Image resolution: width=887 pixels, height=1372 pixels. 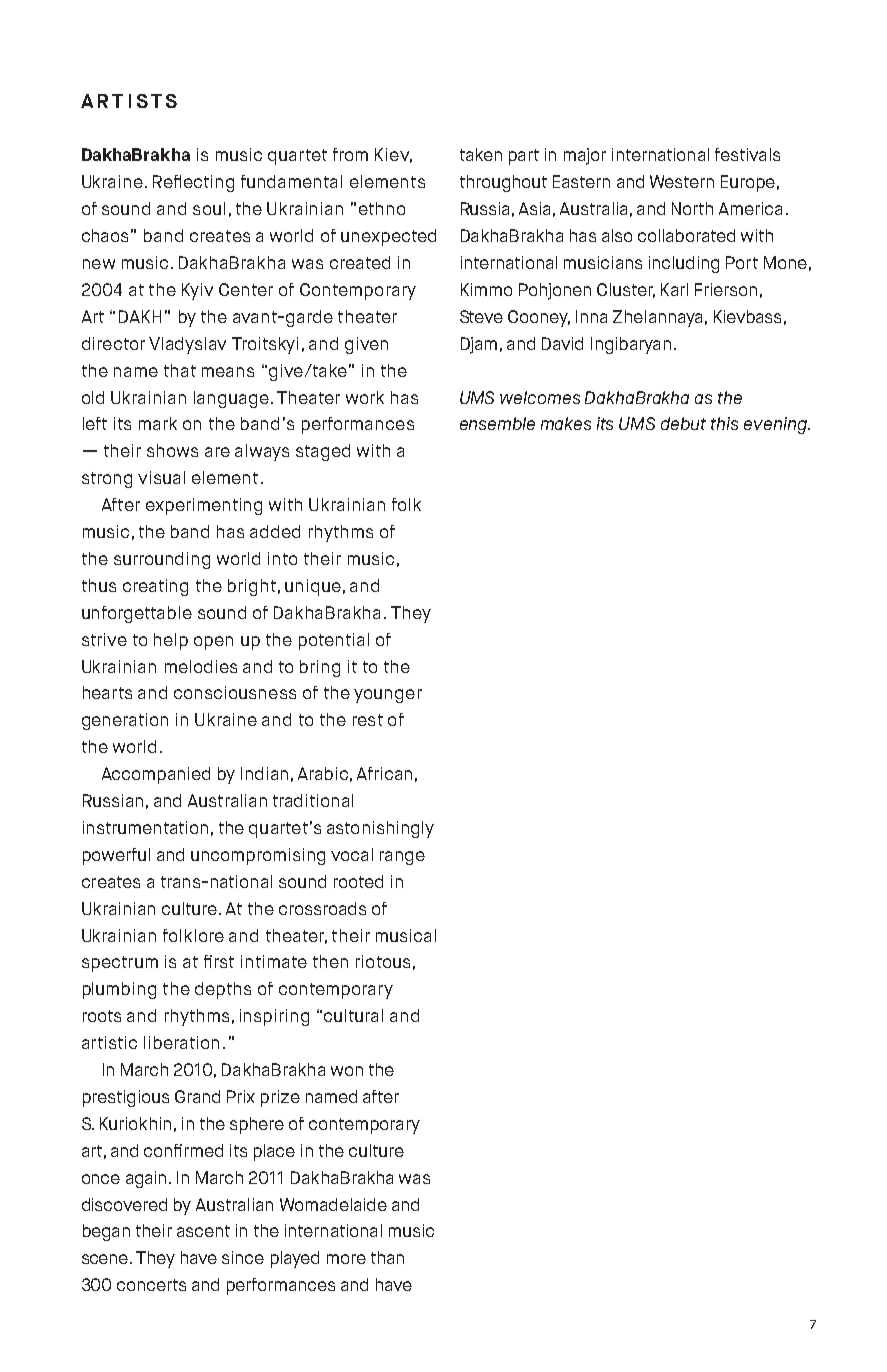 What do you see at coordinates (201, 666) in the image?
I see `melodies` at bounding box center [201, 666].
